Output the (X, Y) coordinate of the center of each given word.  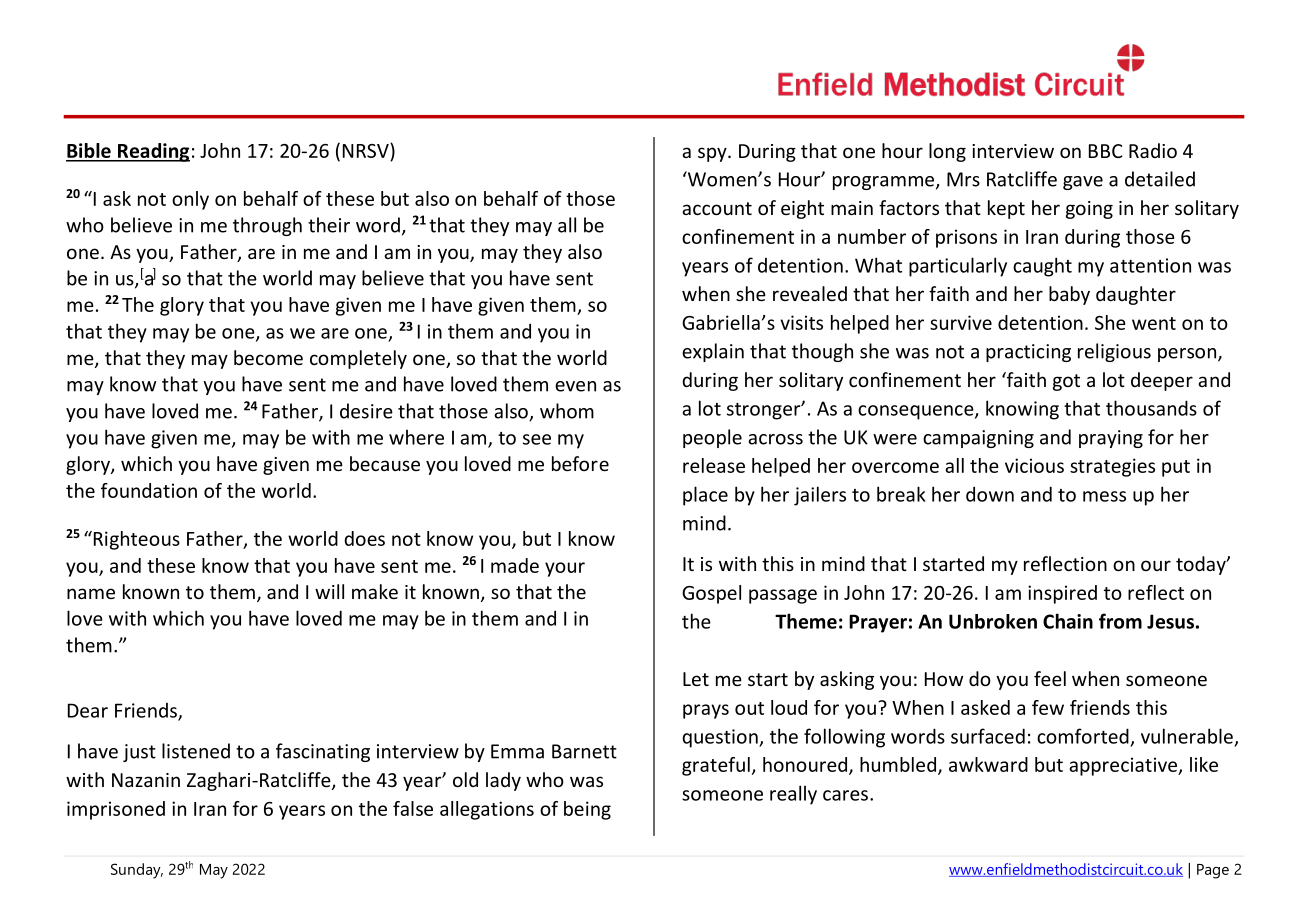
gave (1083, 183)
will (329, 591)
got (1066, 382)
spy (713, 154)
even (575, 386)
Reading (153, 152)
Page (1213, 871)
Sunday (137, 871)
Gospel (711, 594)
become (268, 357)
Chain (1068, 621)
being (587, 810)
